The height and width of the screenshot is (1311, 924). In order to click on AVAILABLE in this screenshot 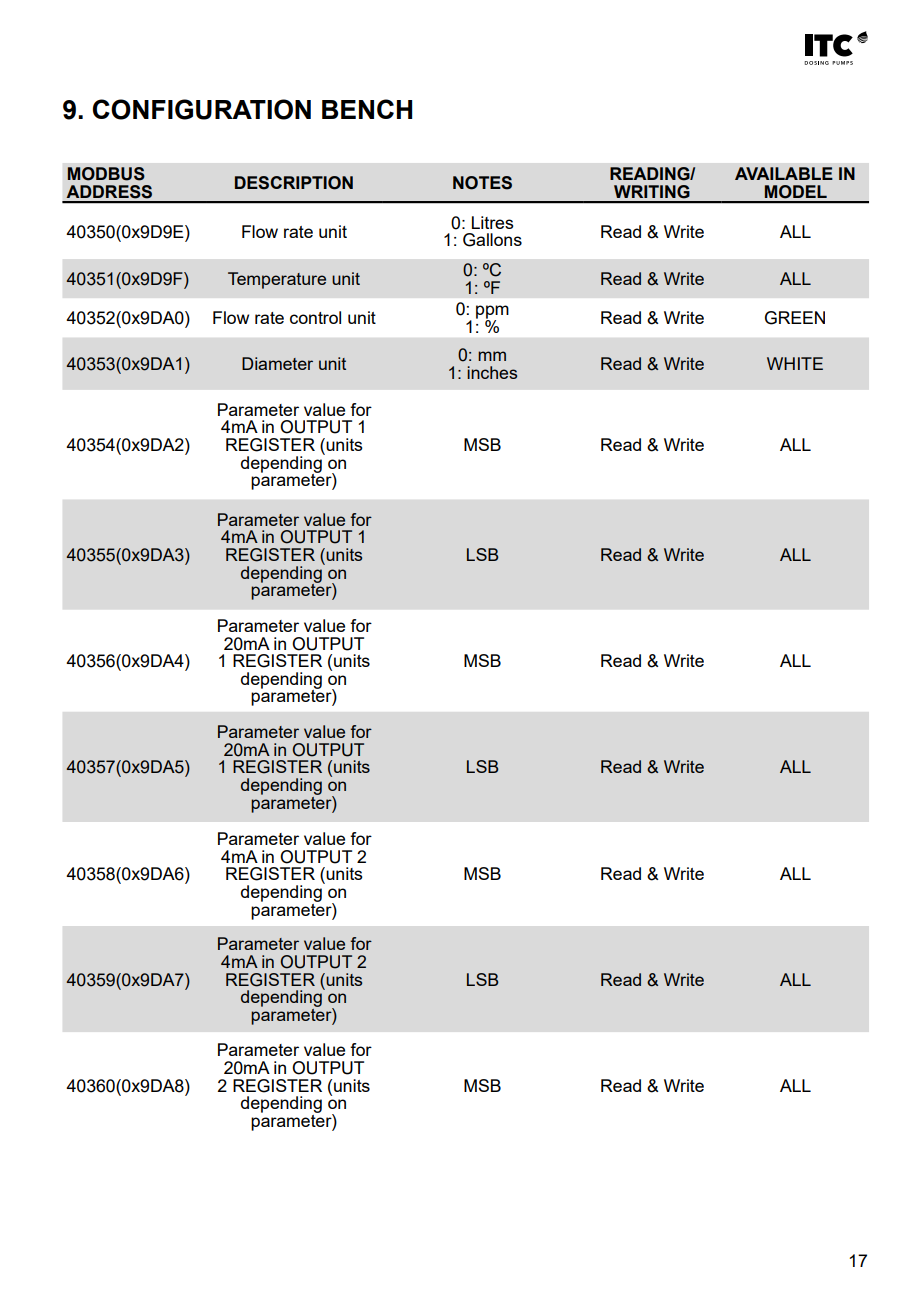, I will do `click(784, 173)`.
